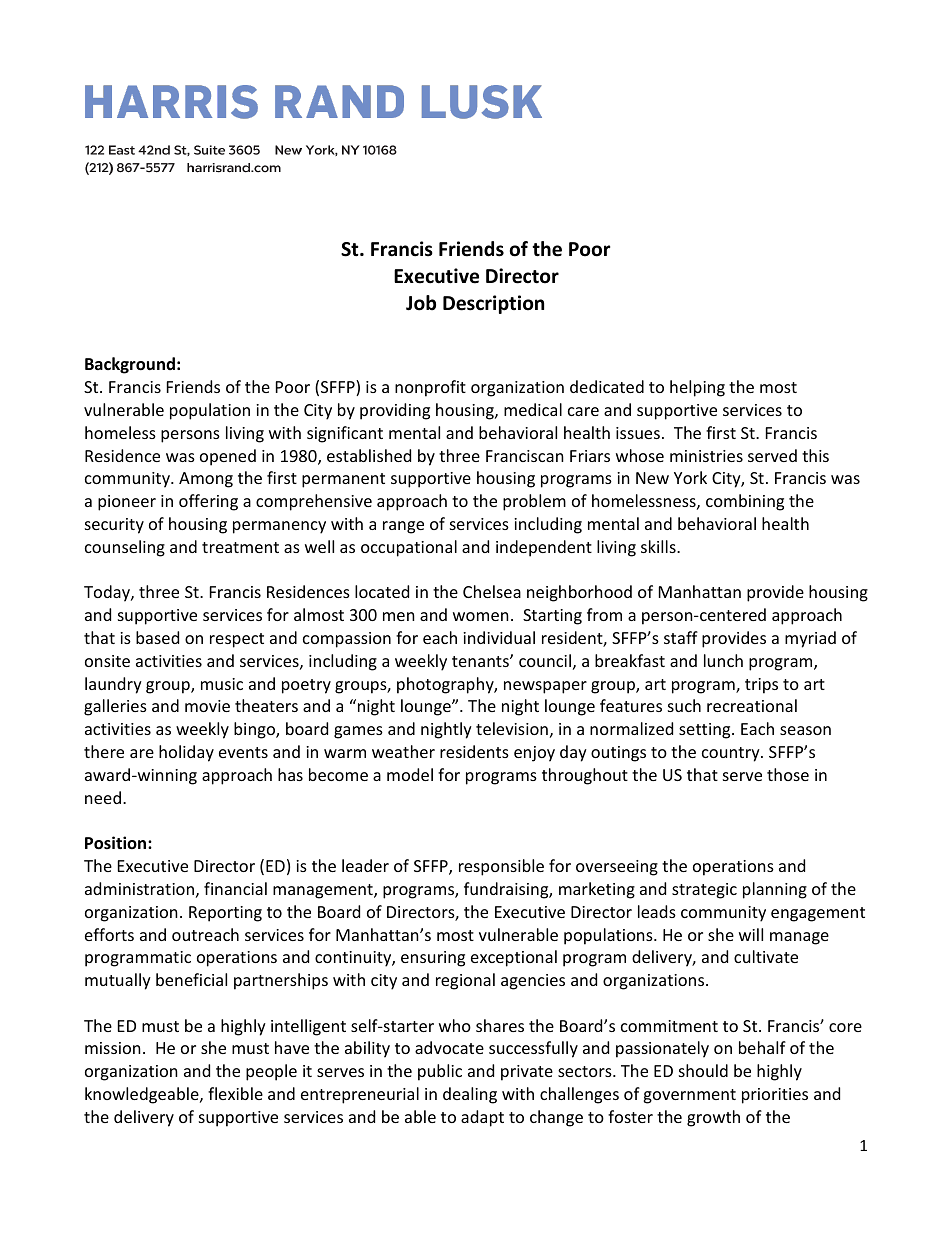  What do you see at coordinates (810, 639) in the page?
I see `myriad` at bounding box center [810, 639].
